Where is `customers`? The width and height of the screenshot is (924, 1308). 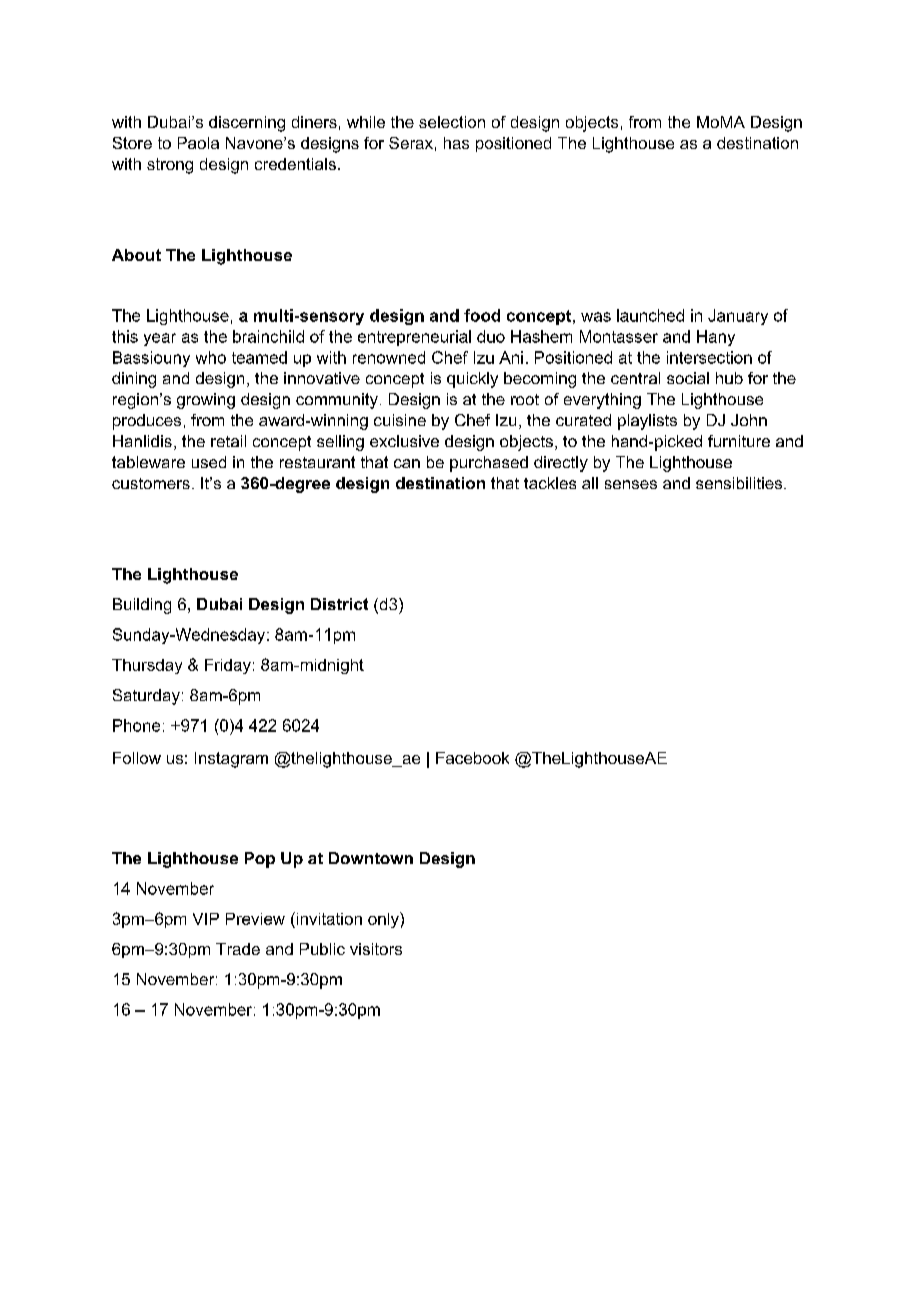 customers is located at coordinates (151, 483).
